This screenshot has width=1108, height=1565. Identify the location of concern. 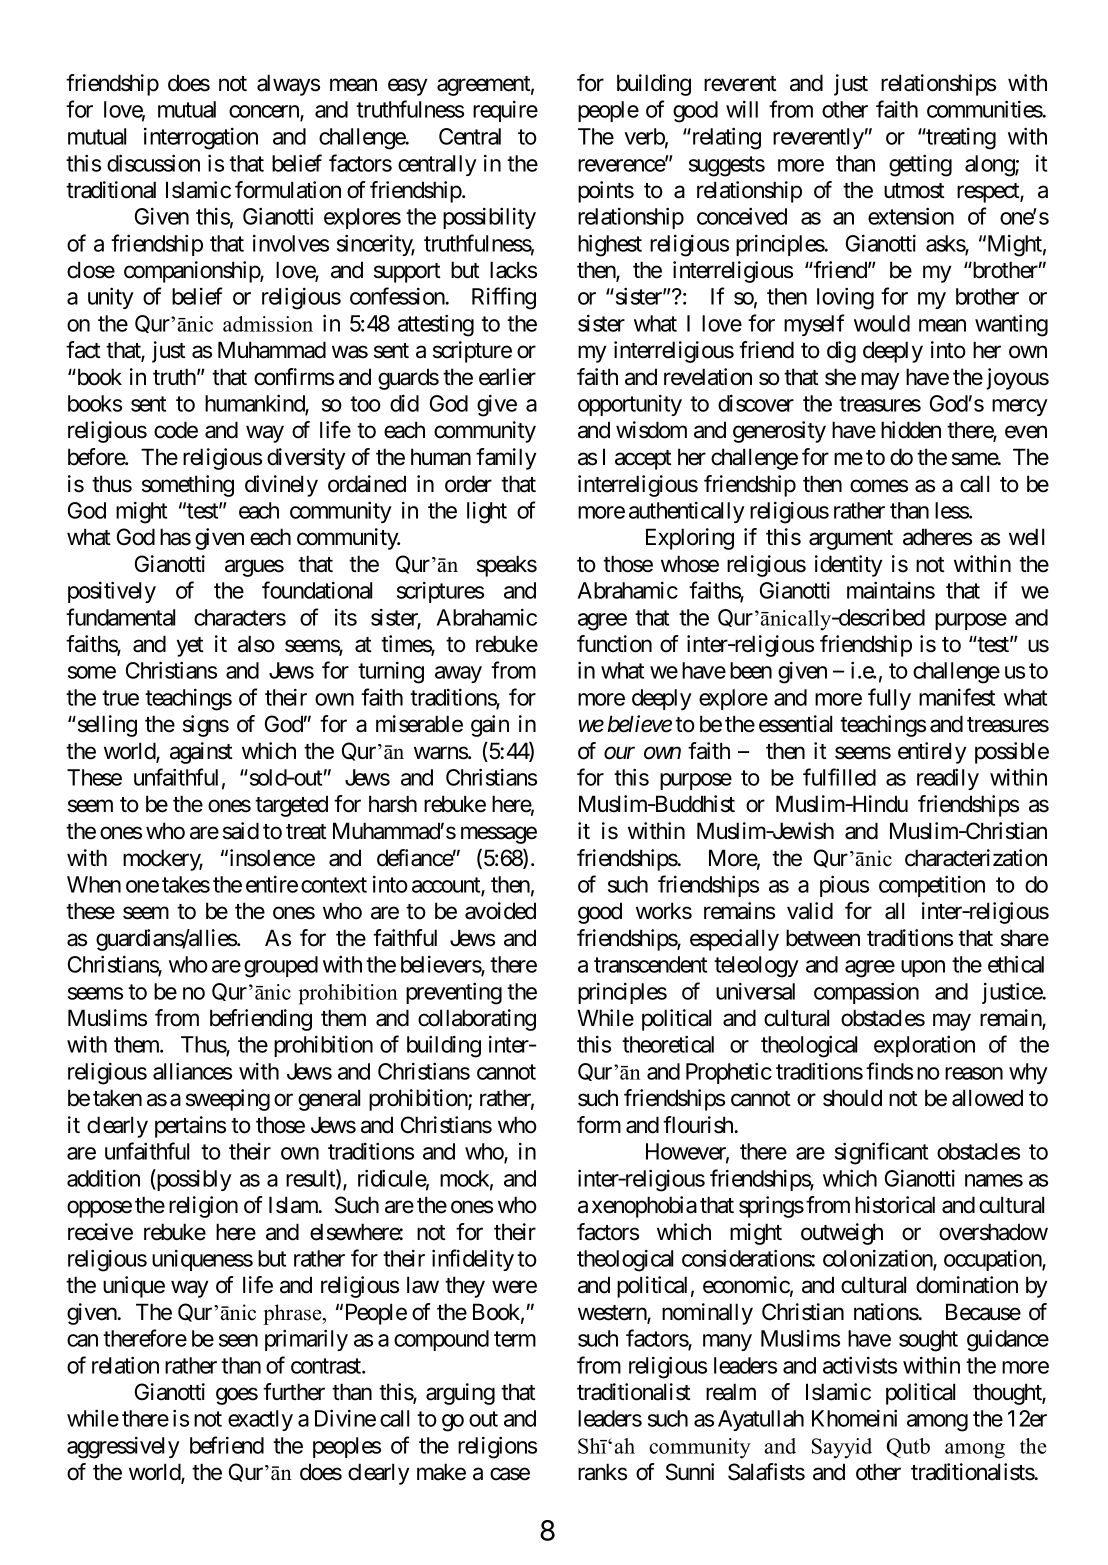
(265, 113).
